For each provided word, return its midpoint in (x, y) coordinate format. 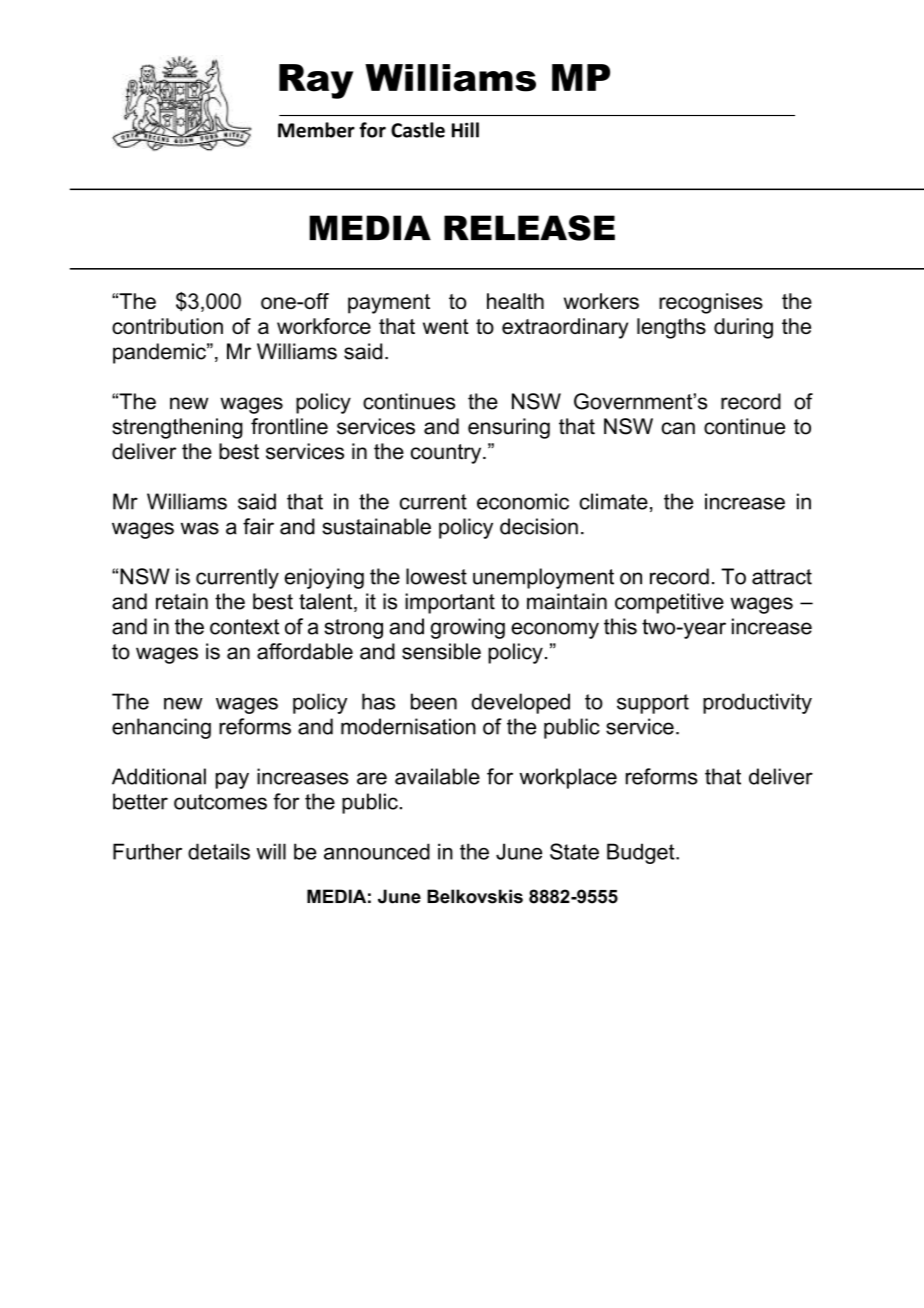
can (678, 428)
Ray (316, 81)
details (219, 851)
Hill (465, 130)
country (447, 454)
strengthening (177, 428)
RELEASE (529, 228)
